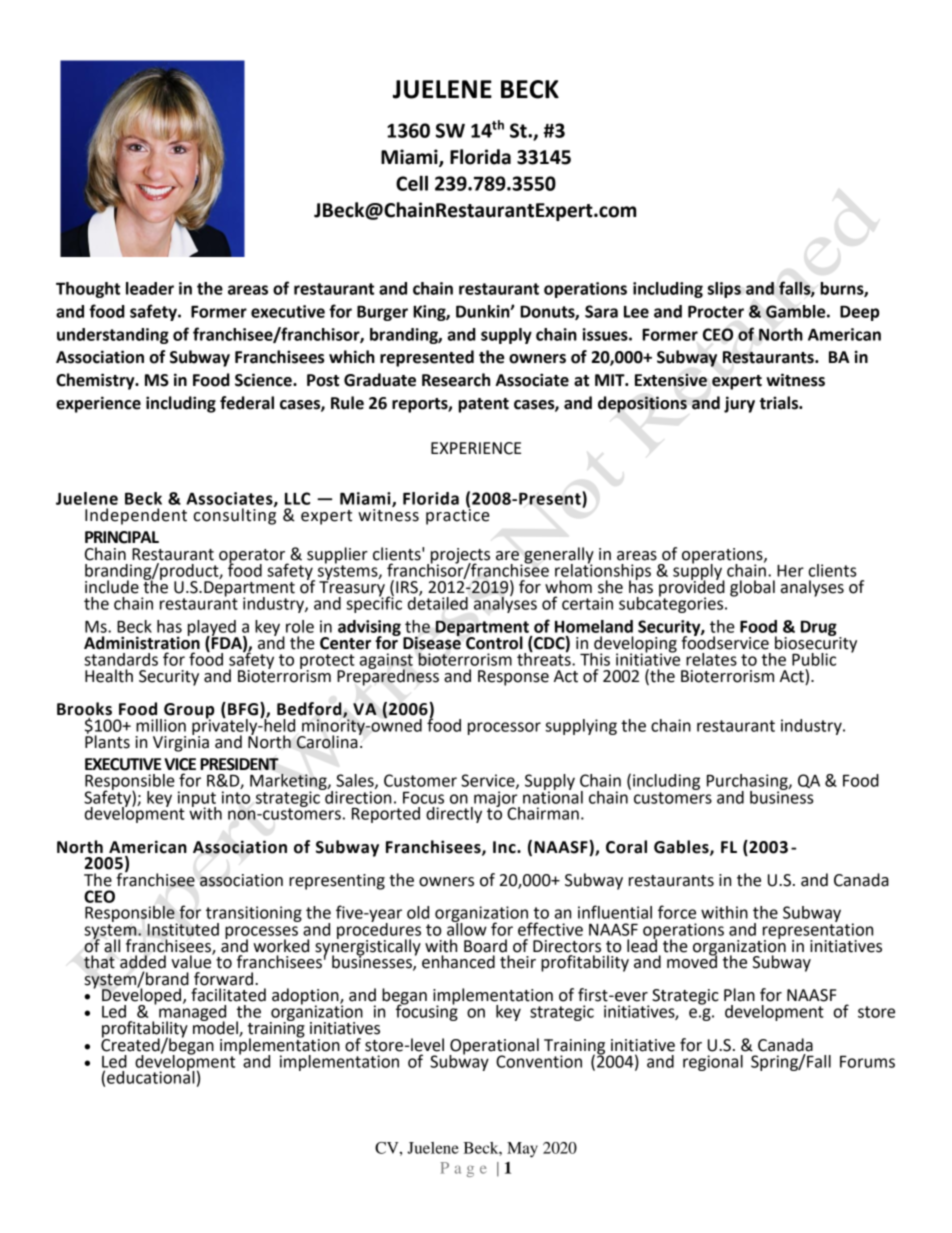 This image has width=952, height=1233. What do you see at coordinates (412, 183) in the image?
I see `Cell` at bounding box center [412, 183].
